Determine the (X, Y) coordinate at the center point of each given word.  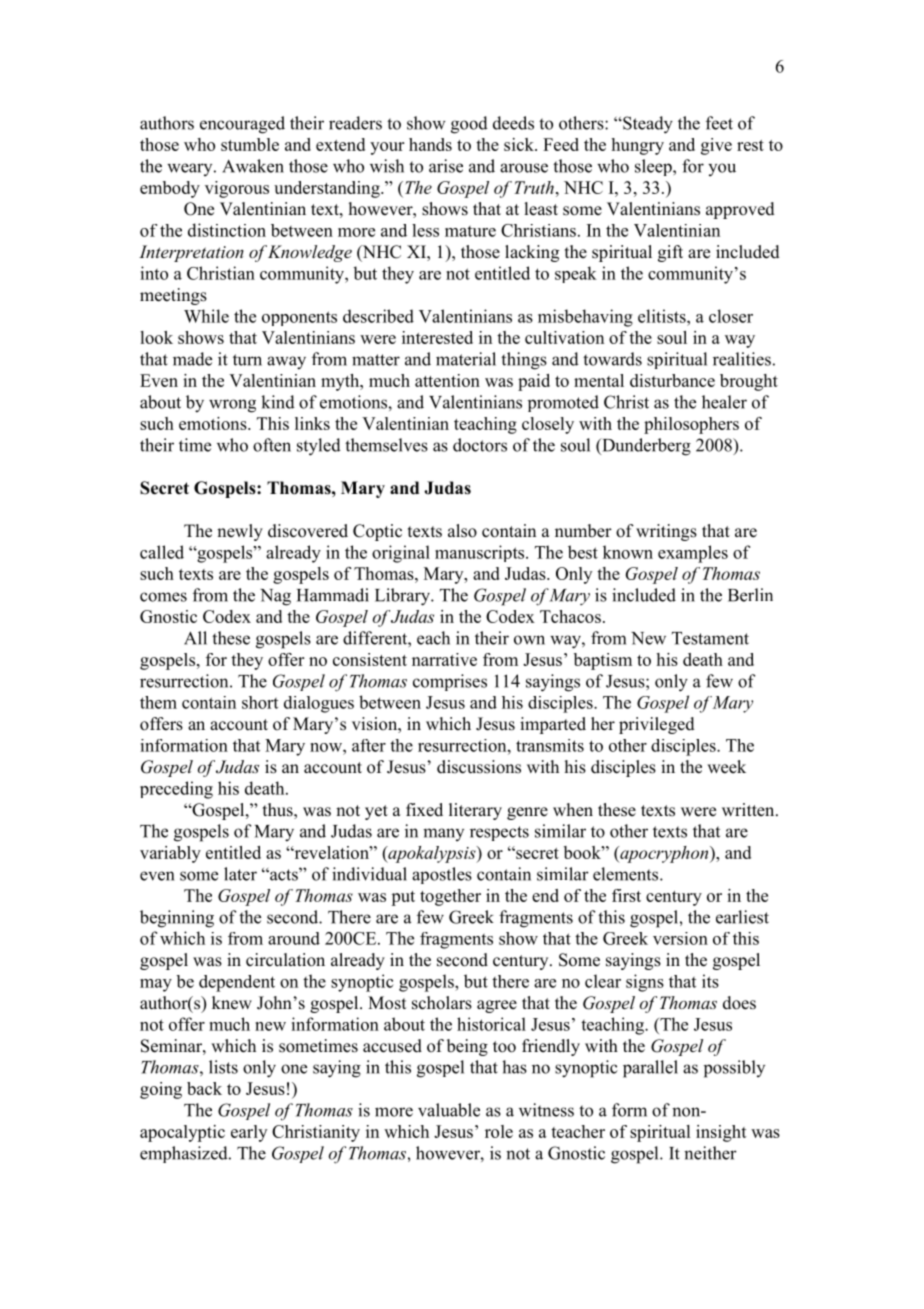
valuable (449, 1110)
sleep (654, 167)
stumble (250, 144)
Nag (275, 597)
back (204, 1088)
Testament (710, 638)
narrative (444, 659)
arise (446, 166)
